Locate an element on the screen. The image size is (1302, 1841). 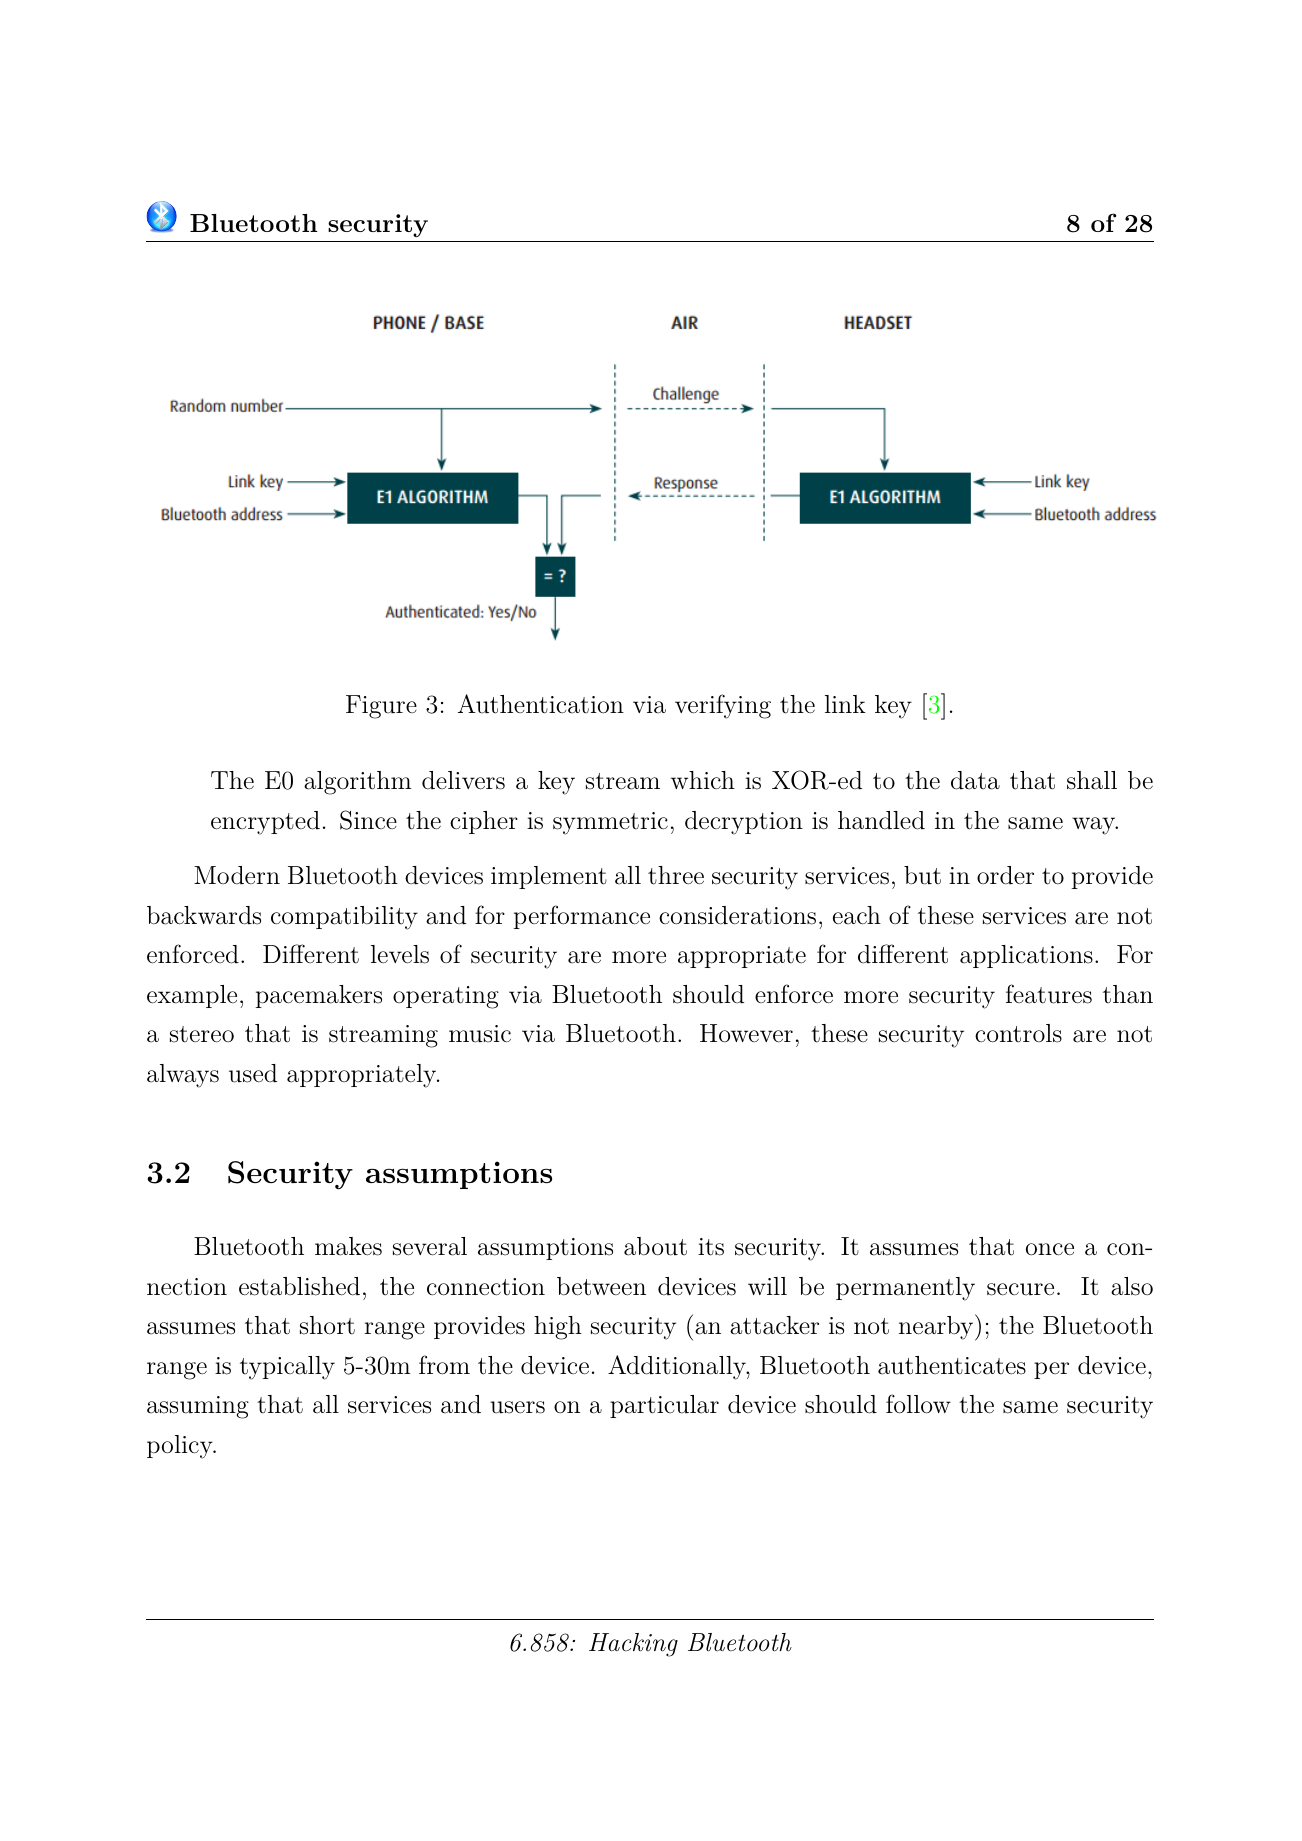
pacemakers is located at coordinates (319, 996).
